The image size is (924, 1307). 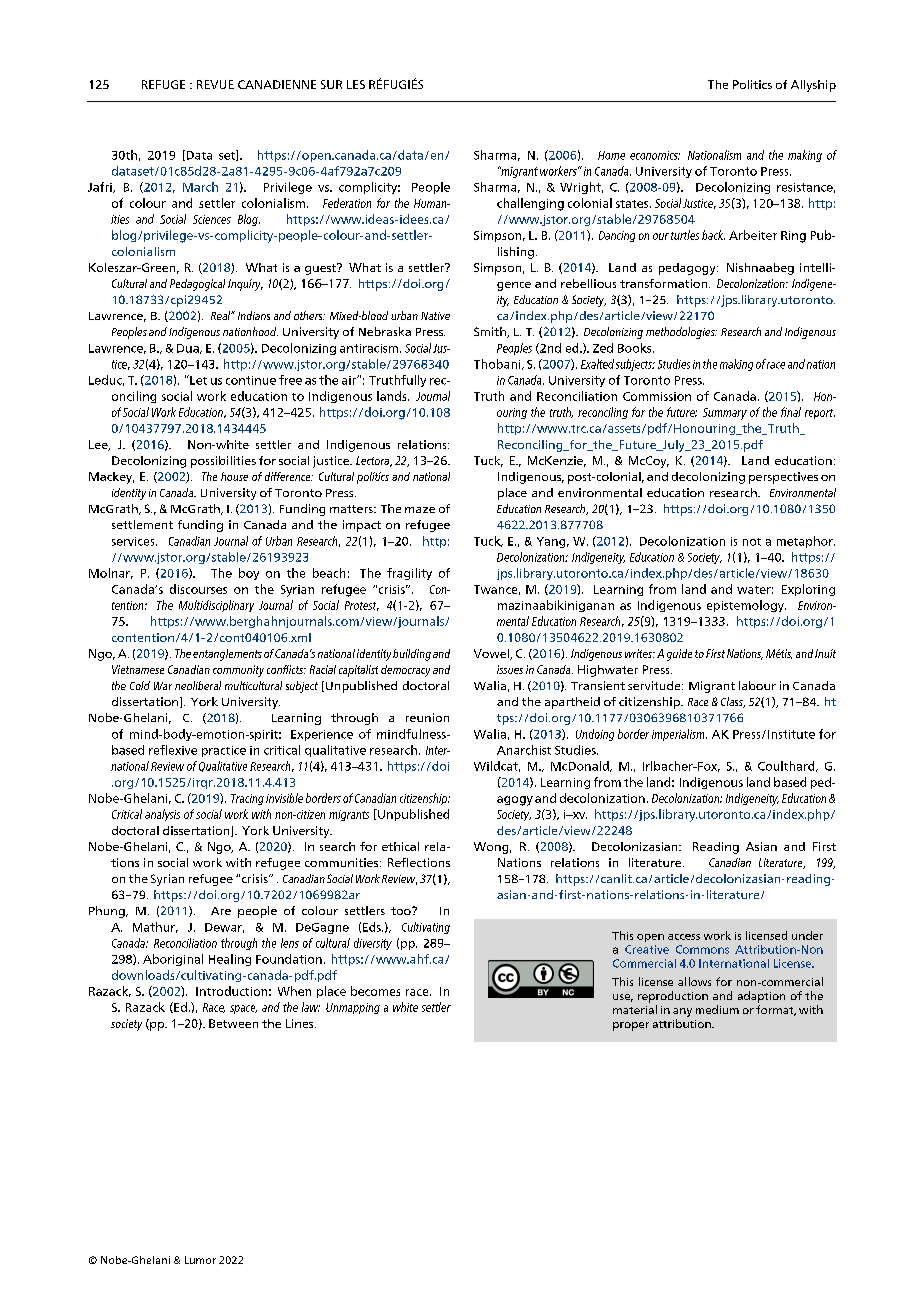 What do you see at coordinates (243, 1009) in the page?
I see `space` at bounding box center [243, 1009].
